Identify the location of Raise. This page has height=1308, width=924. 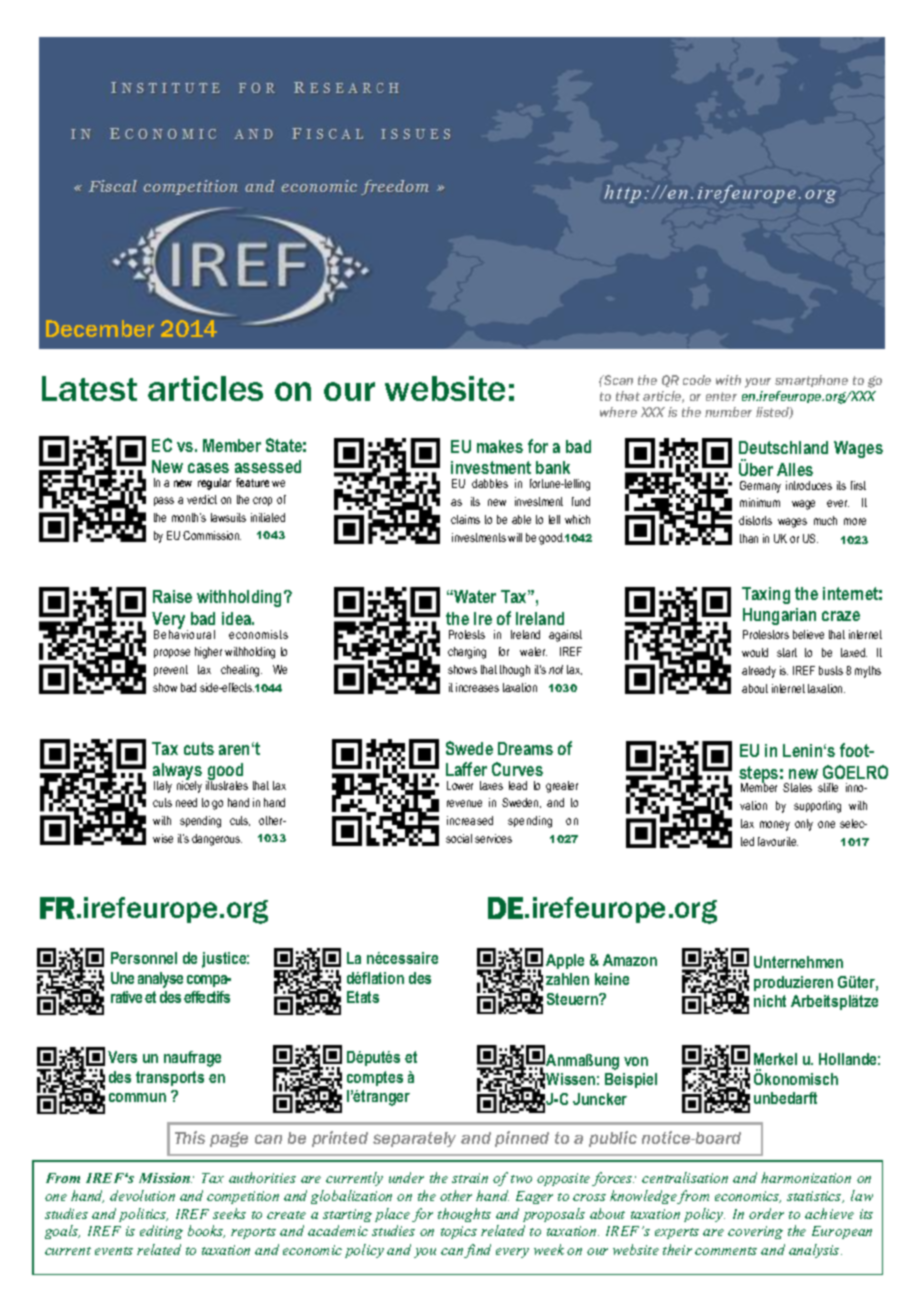
(172, 596).
